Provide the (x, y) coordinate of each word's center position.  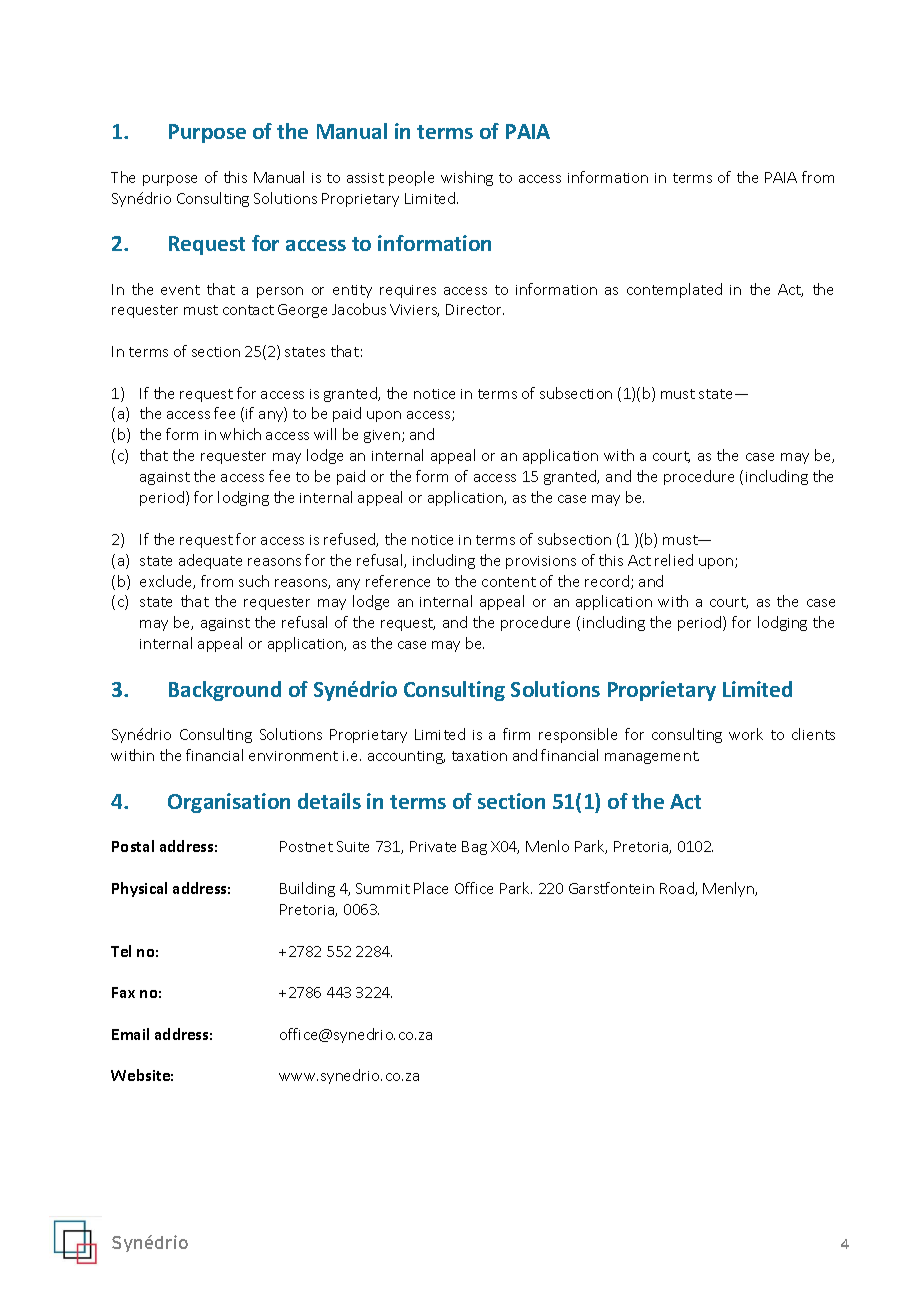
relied (674, 560)
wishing (467, 178)
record (608, 582)
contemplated (674, 290)
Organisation (229, 803)
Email (130, 1034)
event (180, 290)
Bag (474, 848)
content (509, 582)
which (240, 434)
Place (431, 888)
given (382, 436)
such (254, 581)
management (652, 757)
